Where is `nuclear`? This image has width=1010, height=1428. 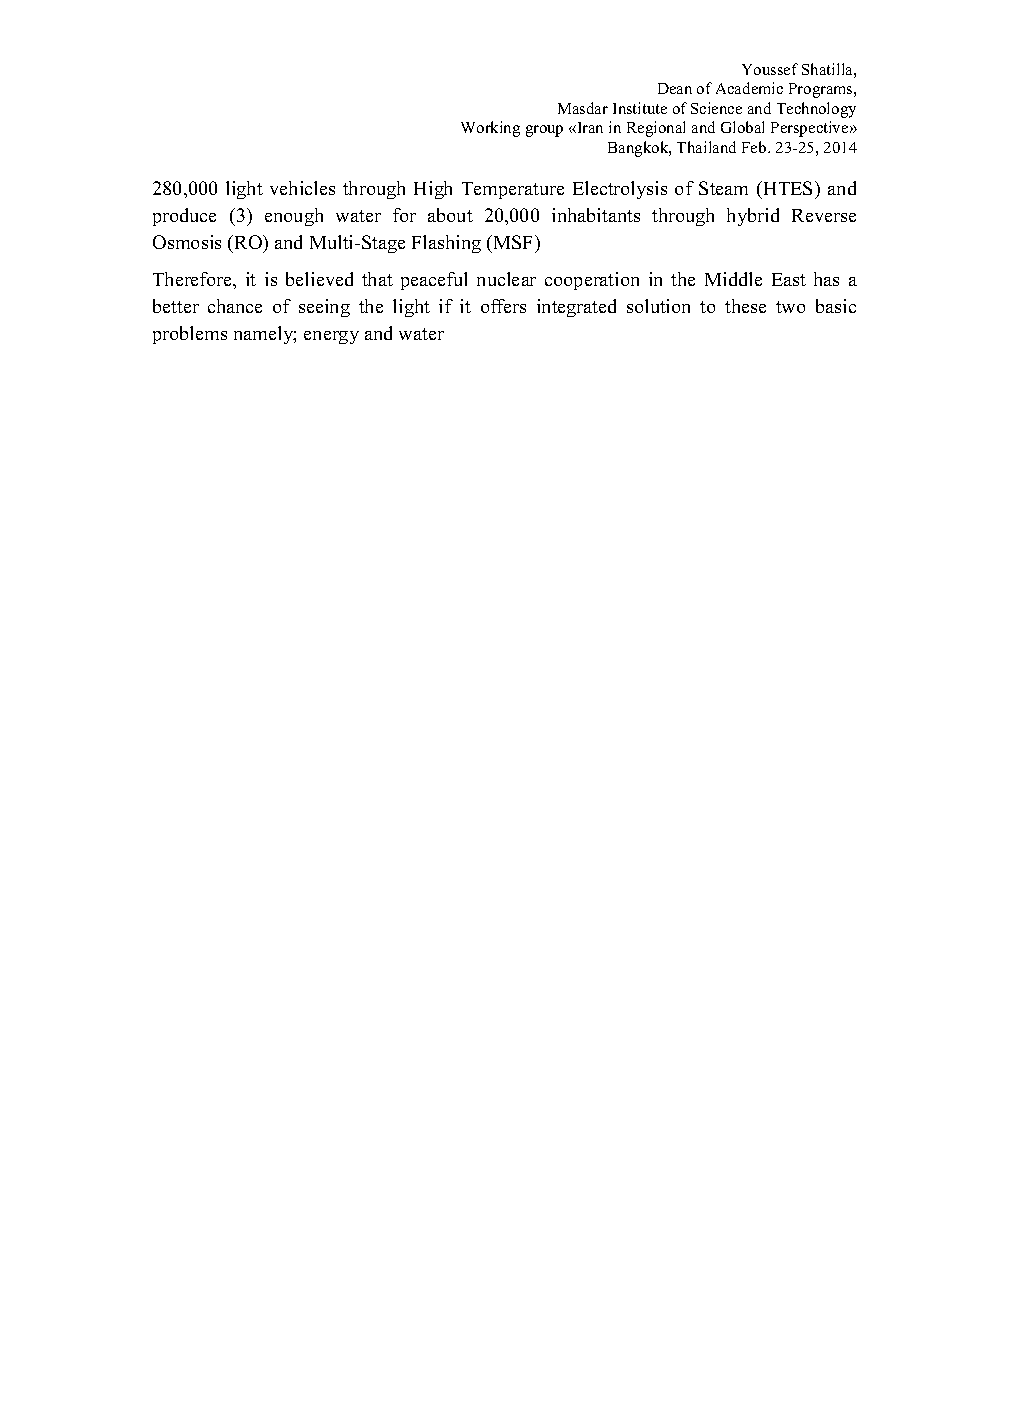
nuclear is located at coordinates (506, 279).
